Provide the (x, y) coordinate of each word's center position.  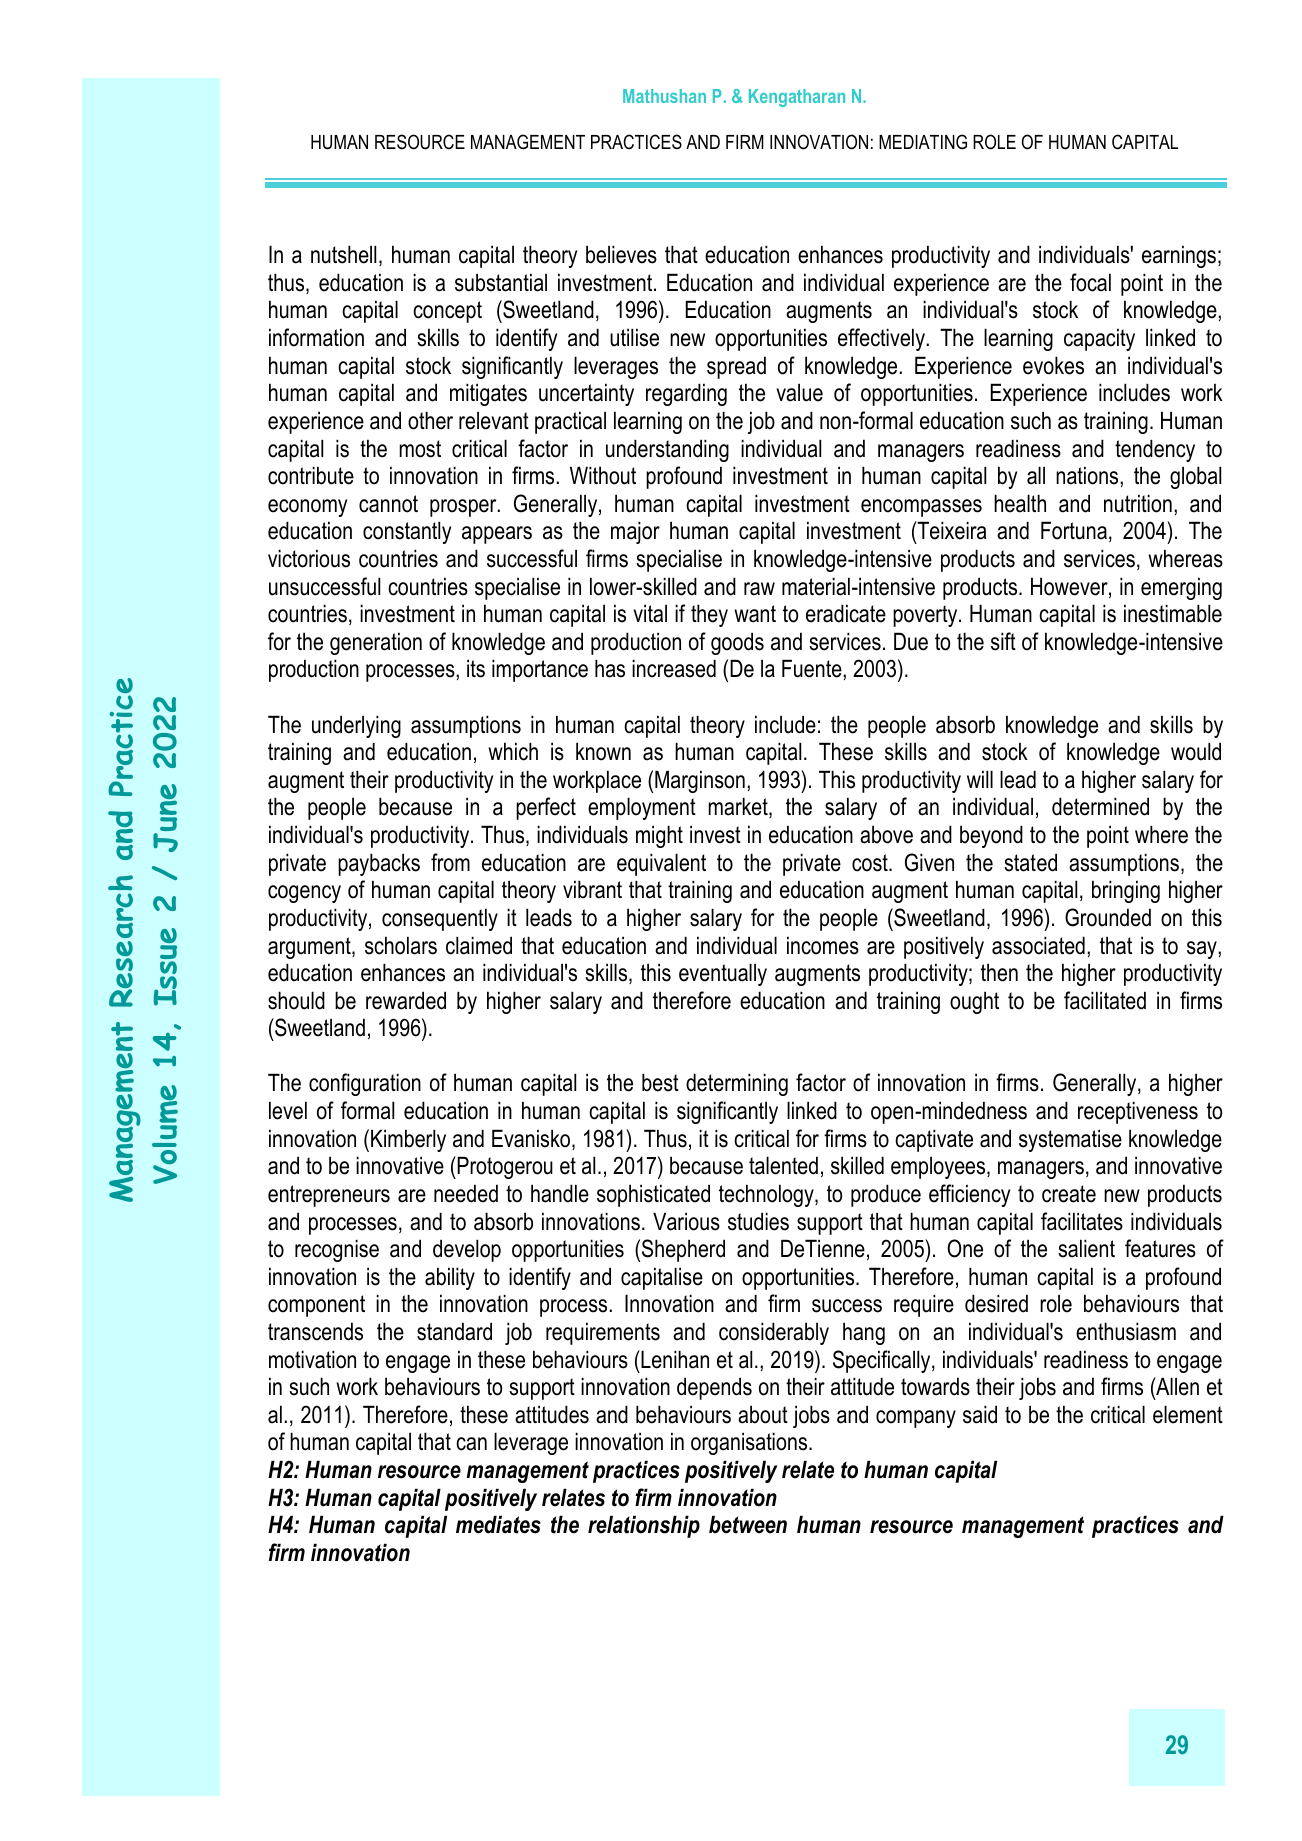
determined (1100, 806)
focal (1090, 282)
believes (621, 254)
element (1188, 1414)
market (739, 807)
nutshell (343, 254)
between (748, 1524)
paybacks (379, 864)
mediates (498, 1524)
